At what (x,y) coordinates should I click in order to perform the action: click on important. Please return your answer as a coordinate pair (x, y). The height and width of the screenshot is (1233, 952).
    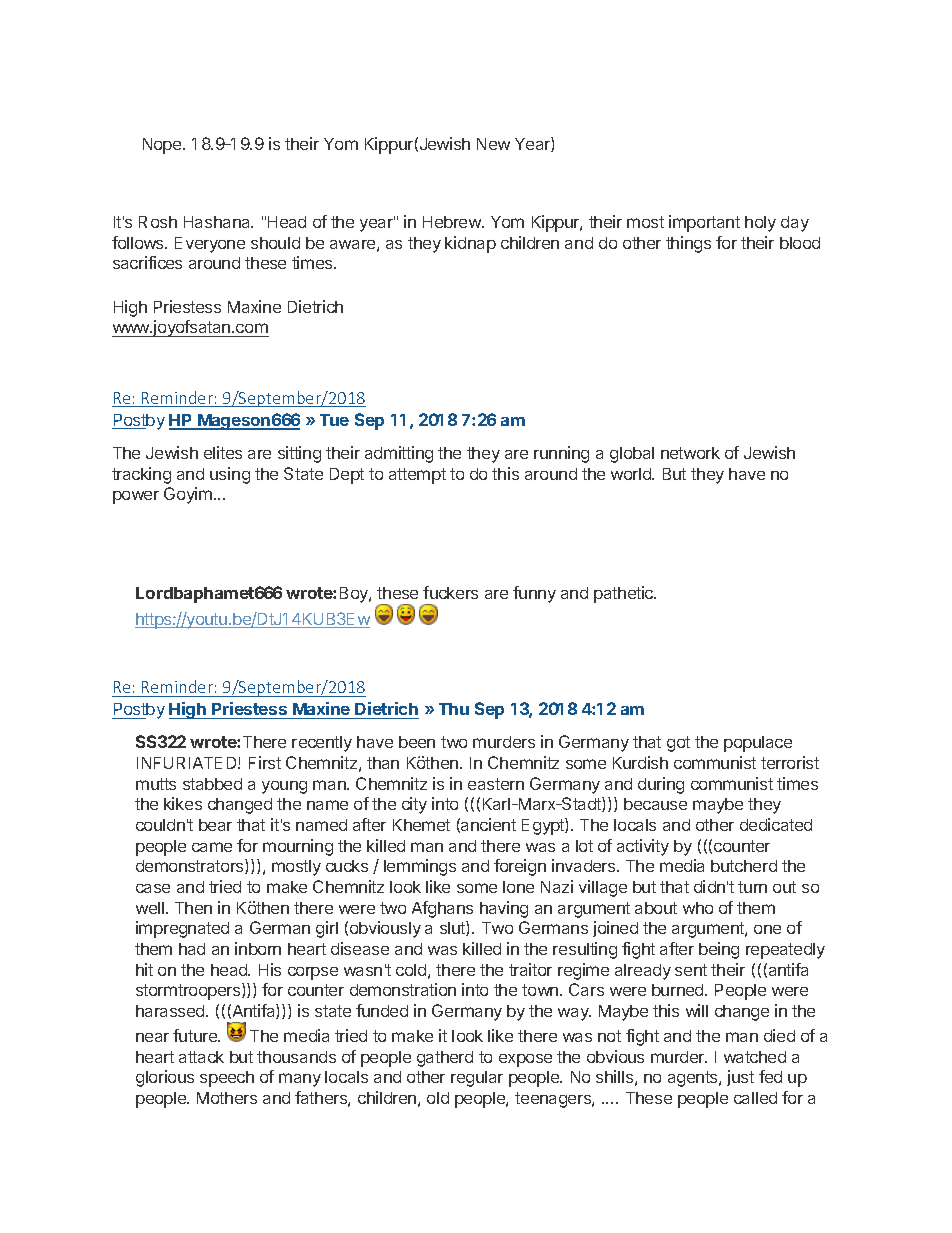
    Looking at the image, I should click on (704, 223).
